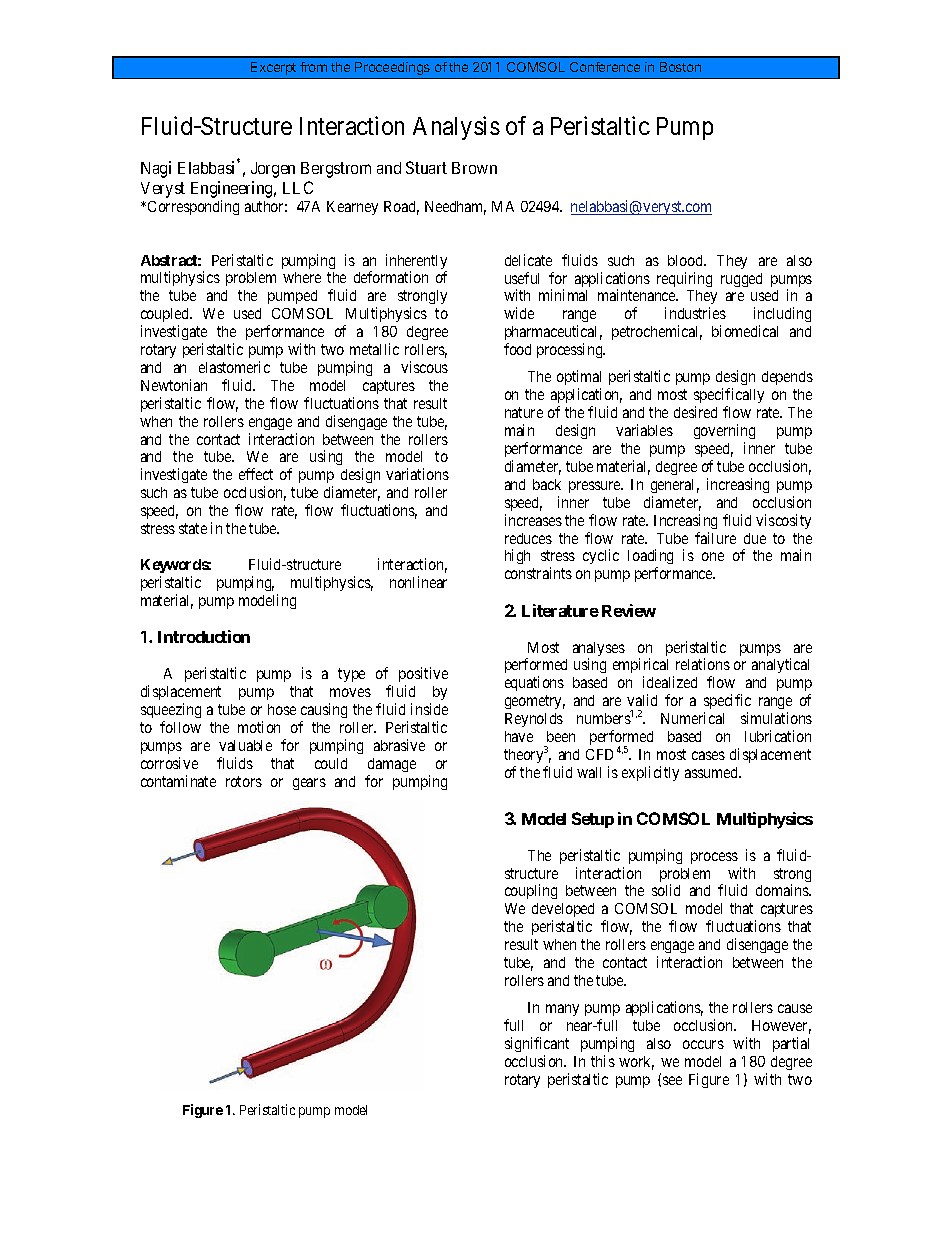 Image resolution: width=952 pixels, height=1233 pixels. I want to click on Jorgen, so click(273, 170).
